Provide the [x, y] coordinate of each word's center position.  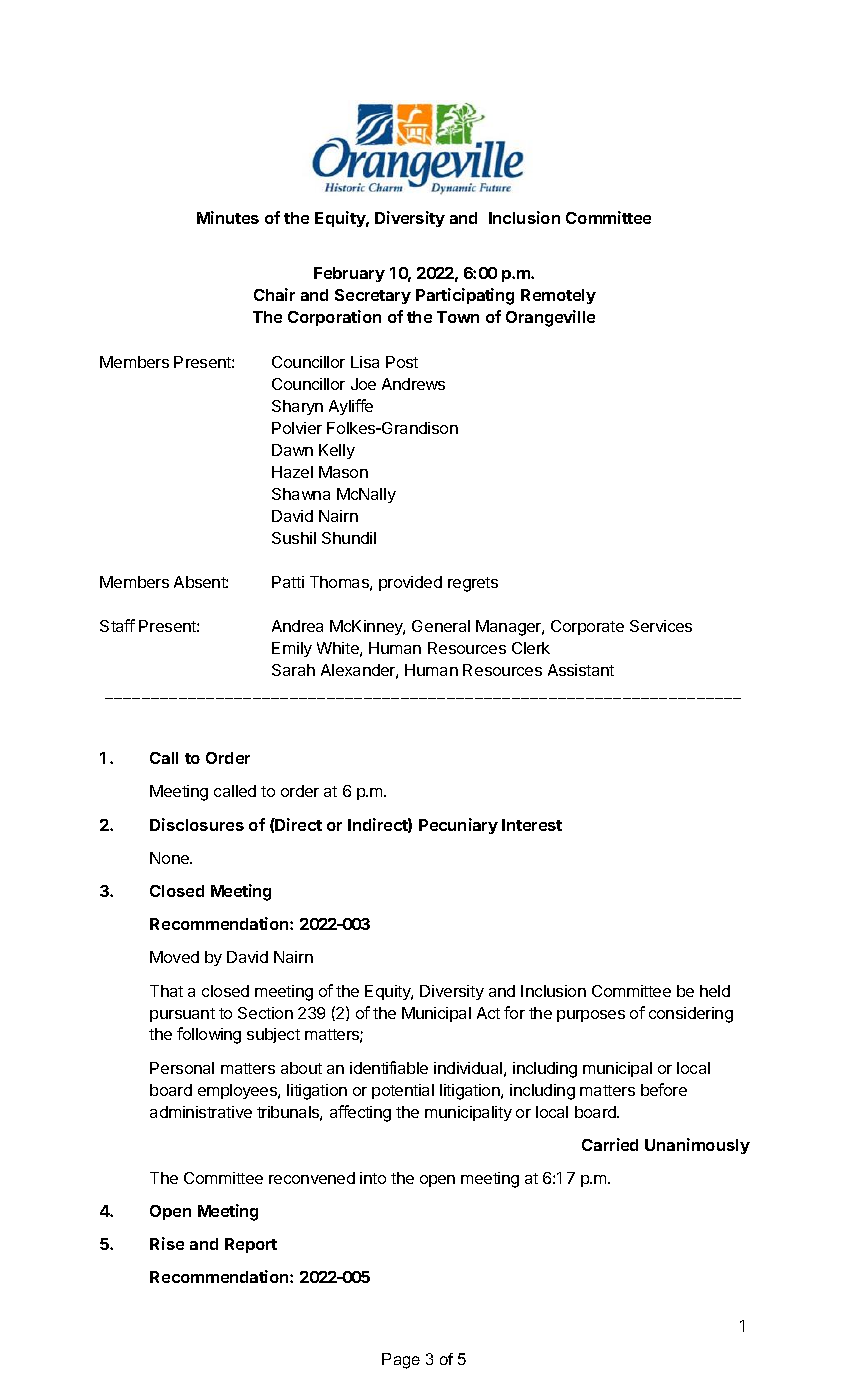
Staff [117, 625]
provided [410, 583]
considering [691, 1015]
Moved [174, 957]
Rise [167, 1243]
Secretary [373, 296]
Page [401, 1361]
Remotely [558, 296]
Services [661, 626]
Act [488, 1013]
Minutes [228, 217]
